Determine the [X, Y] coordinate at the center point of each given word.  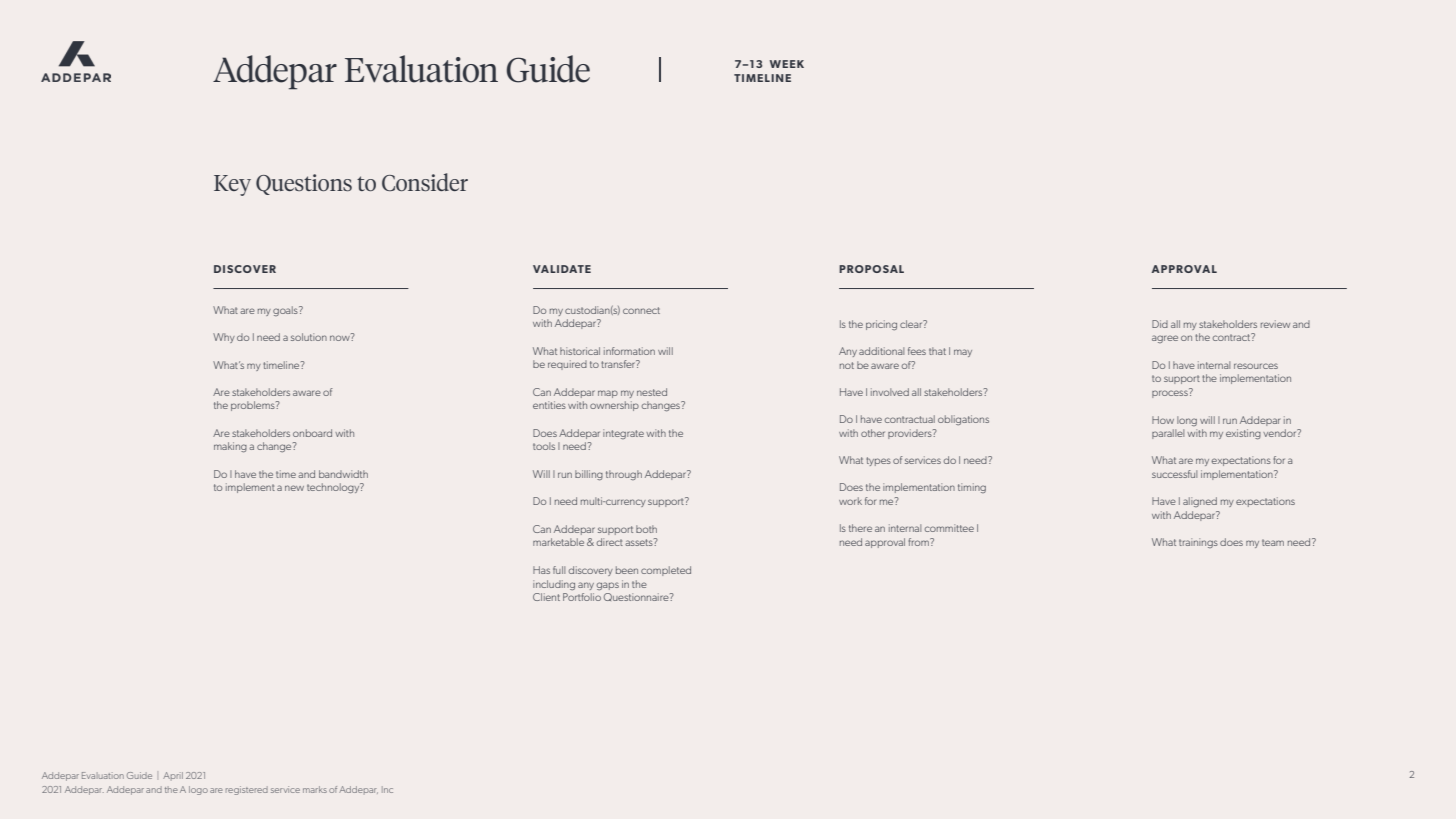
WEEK [787, 64]
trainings [1198, 543]
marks [315, 789]
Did [1160, 324]
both [646, 529]
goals [286, 311]
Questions [304, 184]
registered [247, 790]
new [294, 488]
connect [641, 310]
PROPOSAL [871, 269]
